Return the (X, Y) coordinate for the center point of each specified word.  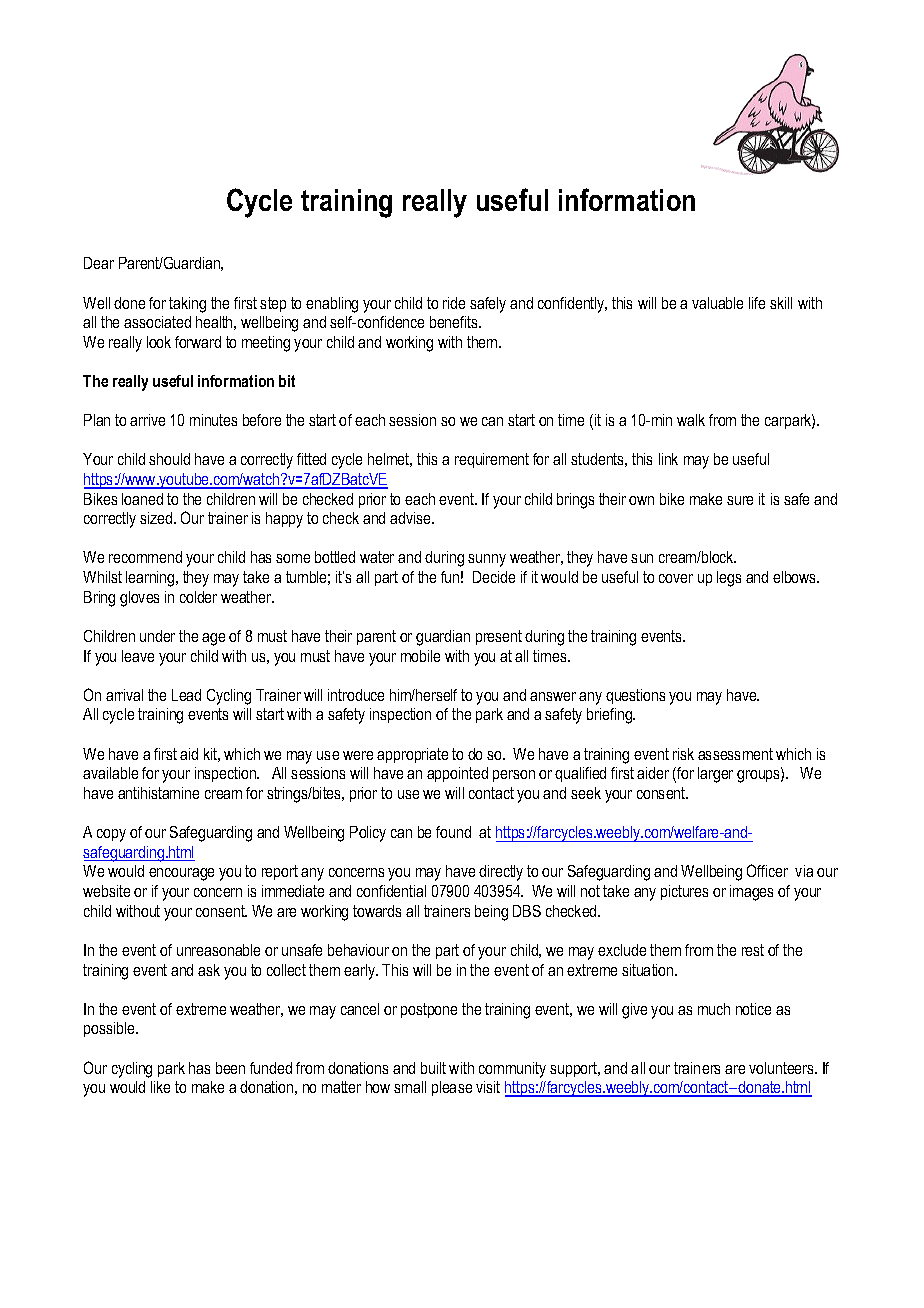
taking (187, 305)
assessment (735, 754)
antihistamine (158, 793)
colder (198, 597)
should (169, 459)
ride (454, 303)
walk (691, 420)
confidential (391, 891)
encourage (181, 874)
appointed (457, 774)
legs (729, 579)
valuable (717, 303)
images (751, 893)
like (160, 1087)
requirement (492, 460)
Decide (494, 577)
